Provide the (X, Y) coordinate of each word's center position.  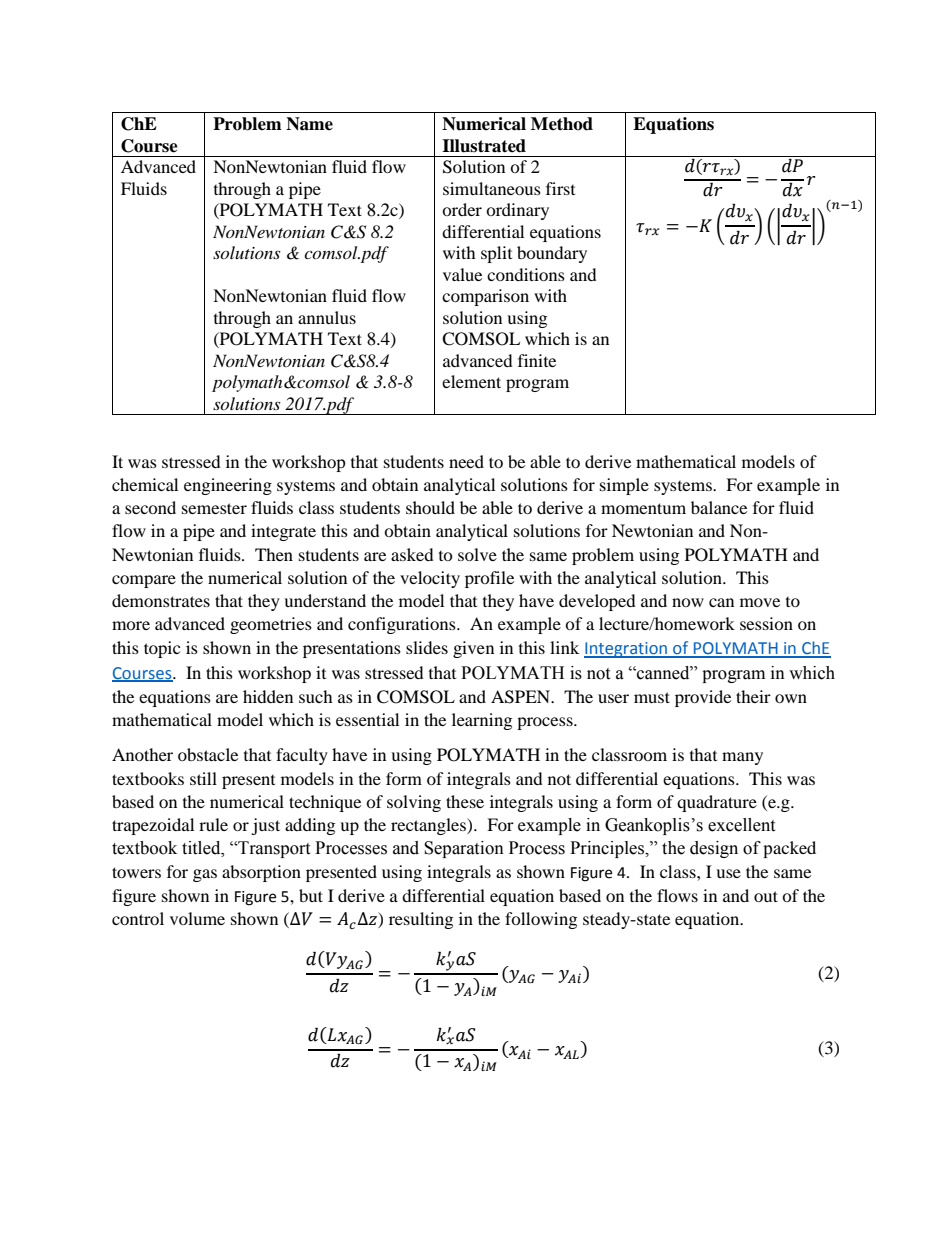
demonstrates (161, 600)
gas (205, 875)
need (466, 461)
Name (309, 124)
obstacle (208, 754)
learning (482, 721)
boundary (552, 254)
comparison (485, 297)
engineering (228, 486)
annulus (327, 317)
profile (489, 579)
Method (562, 124)
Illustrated (484, 146)
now (688, 602)
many (742, 758)
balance (719, 507)
